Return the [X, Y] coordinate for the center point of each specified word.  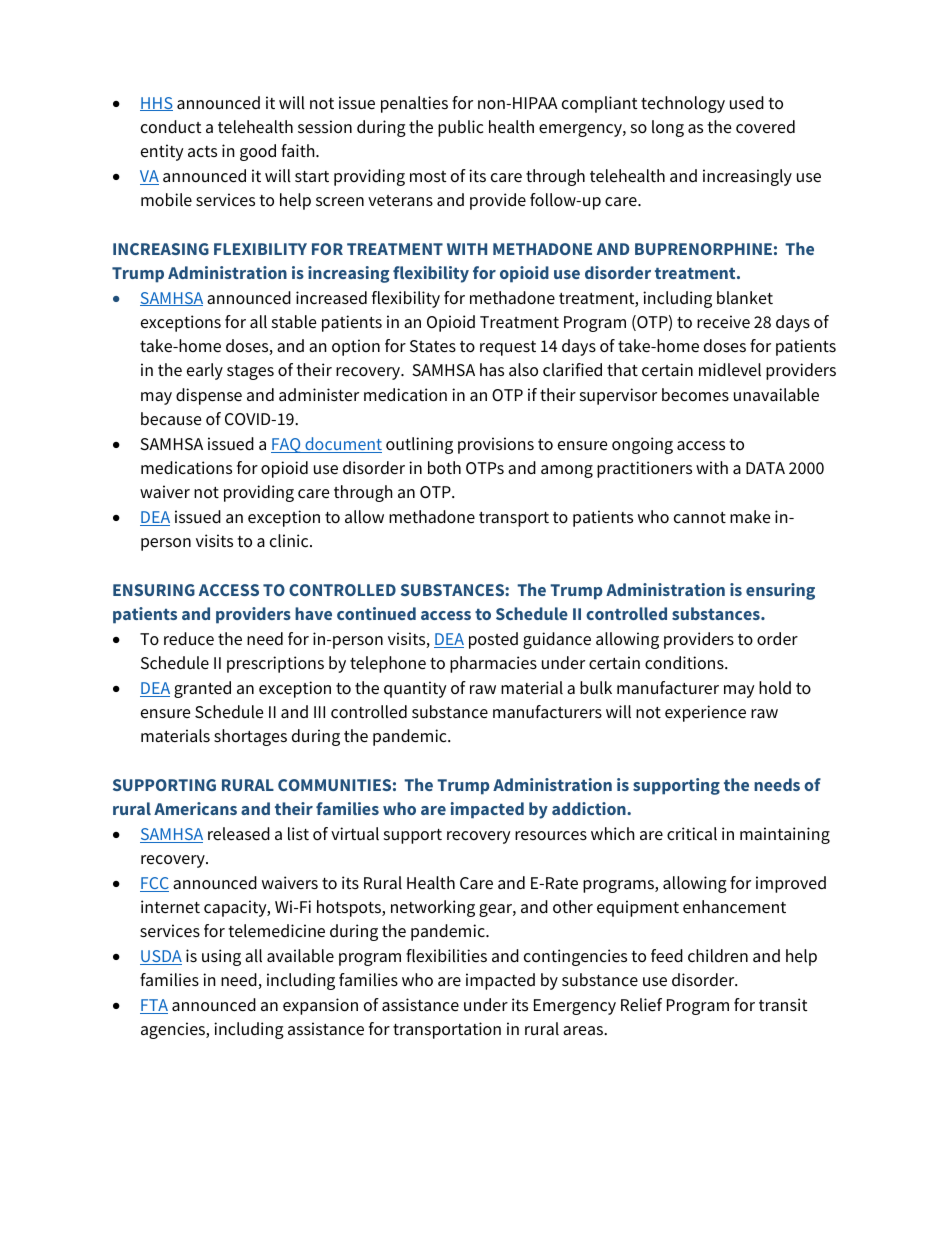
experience [705, 713]
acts [202, 151]
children [718, 956]
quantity [415, 689]
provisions [496, 445]
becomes [695, 395]
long [668, 128]
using [221, 957]
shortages [250, 737]
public [460, 128]
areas [584, 1030]
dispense [209, 396]
